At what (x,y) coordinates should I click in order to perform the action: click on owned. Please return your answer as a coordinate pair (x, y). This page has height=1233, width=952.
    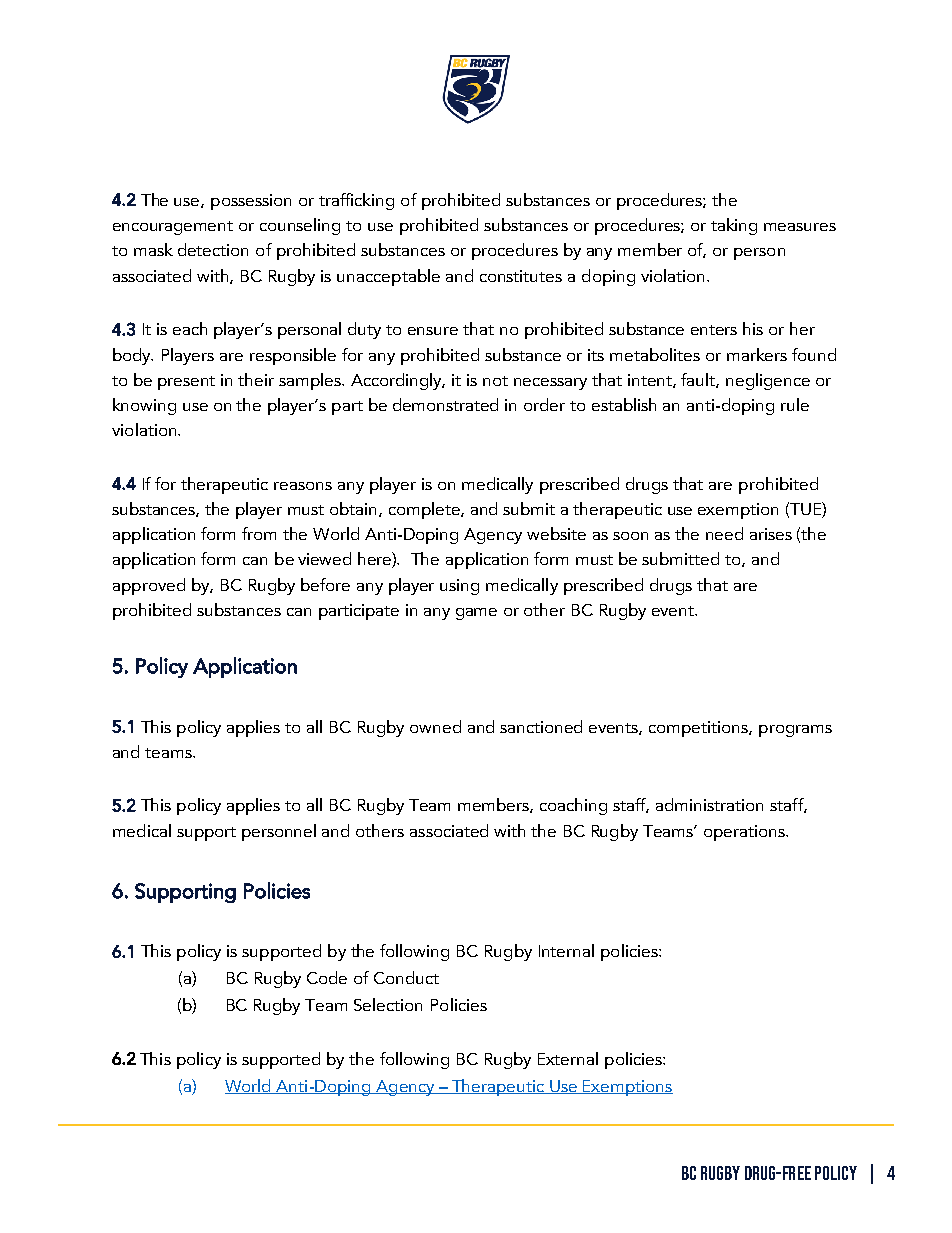
    Looking at the image, I should click on (435, 726).
